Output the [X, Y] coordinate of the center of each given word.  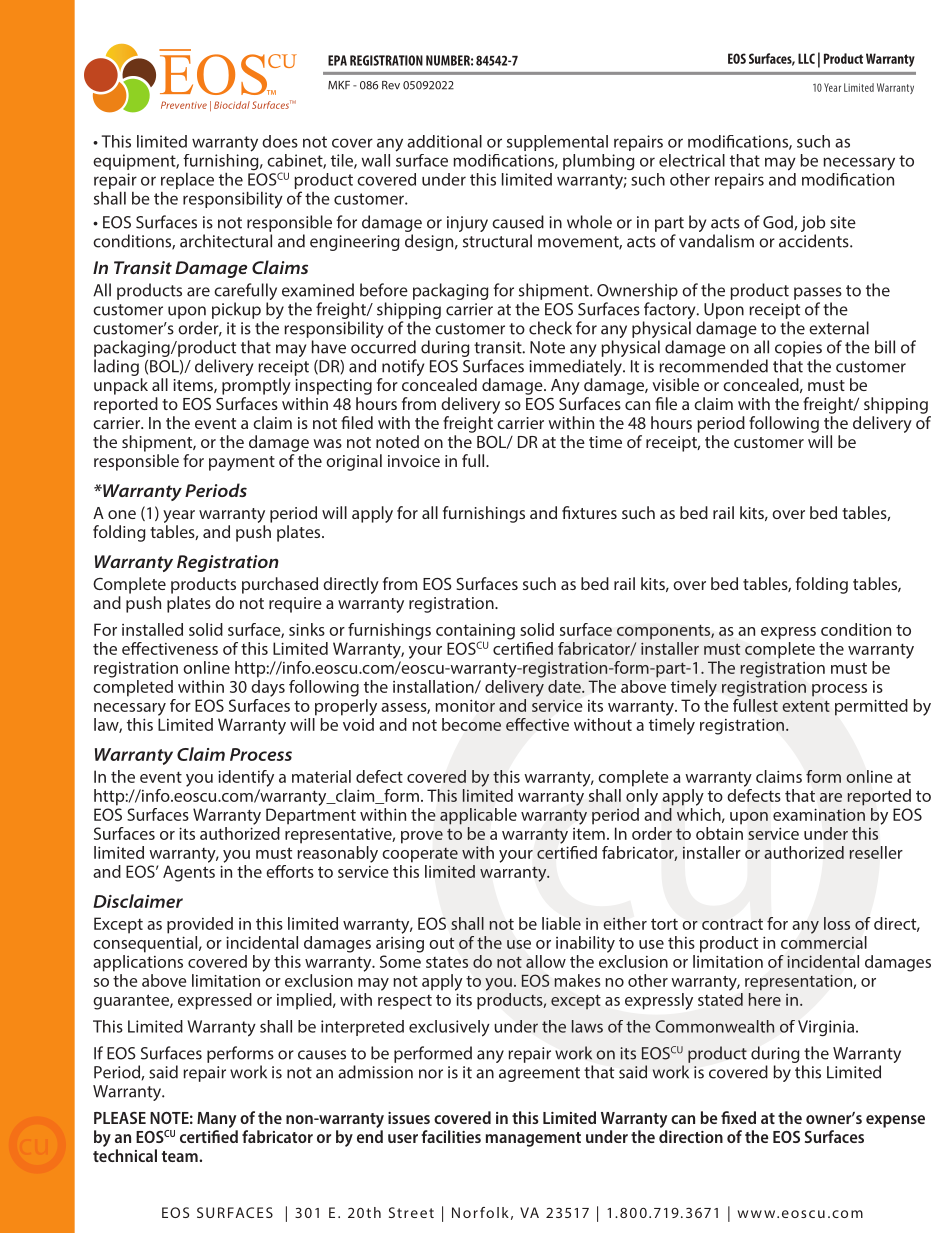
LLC [806, 58]
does [280, 141]
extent [806, 706]
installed [152, 629]
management [533, 1139]
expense [895, 1121]
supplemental [557, 143]
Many [216, 1120]
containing [475, 633]
